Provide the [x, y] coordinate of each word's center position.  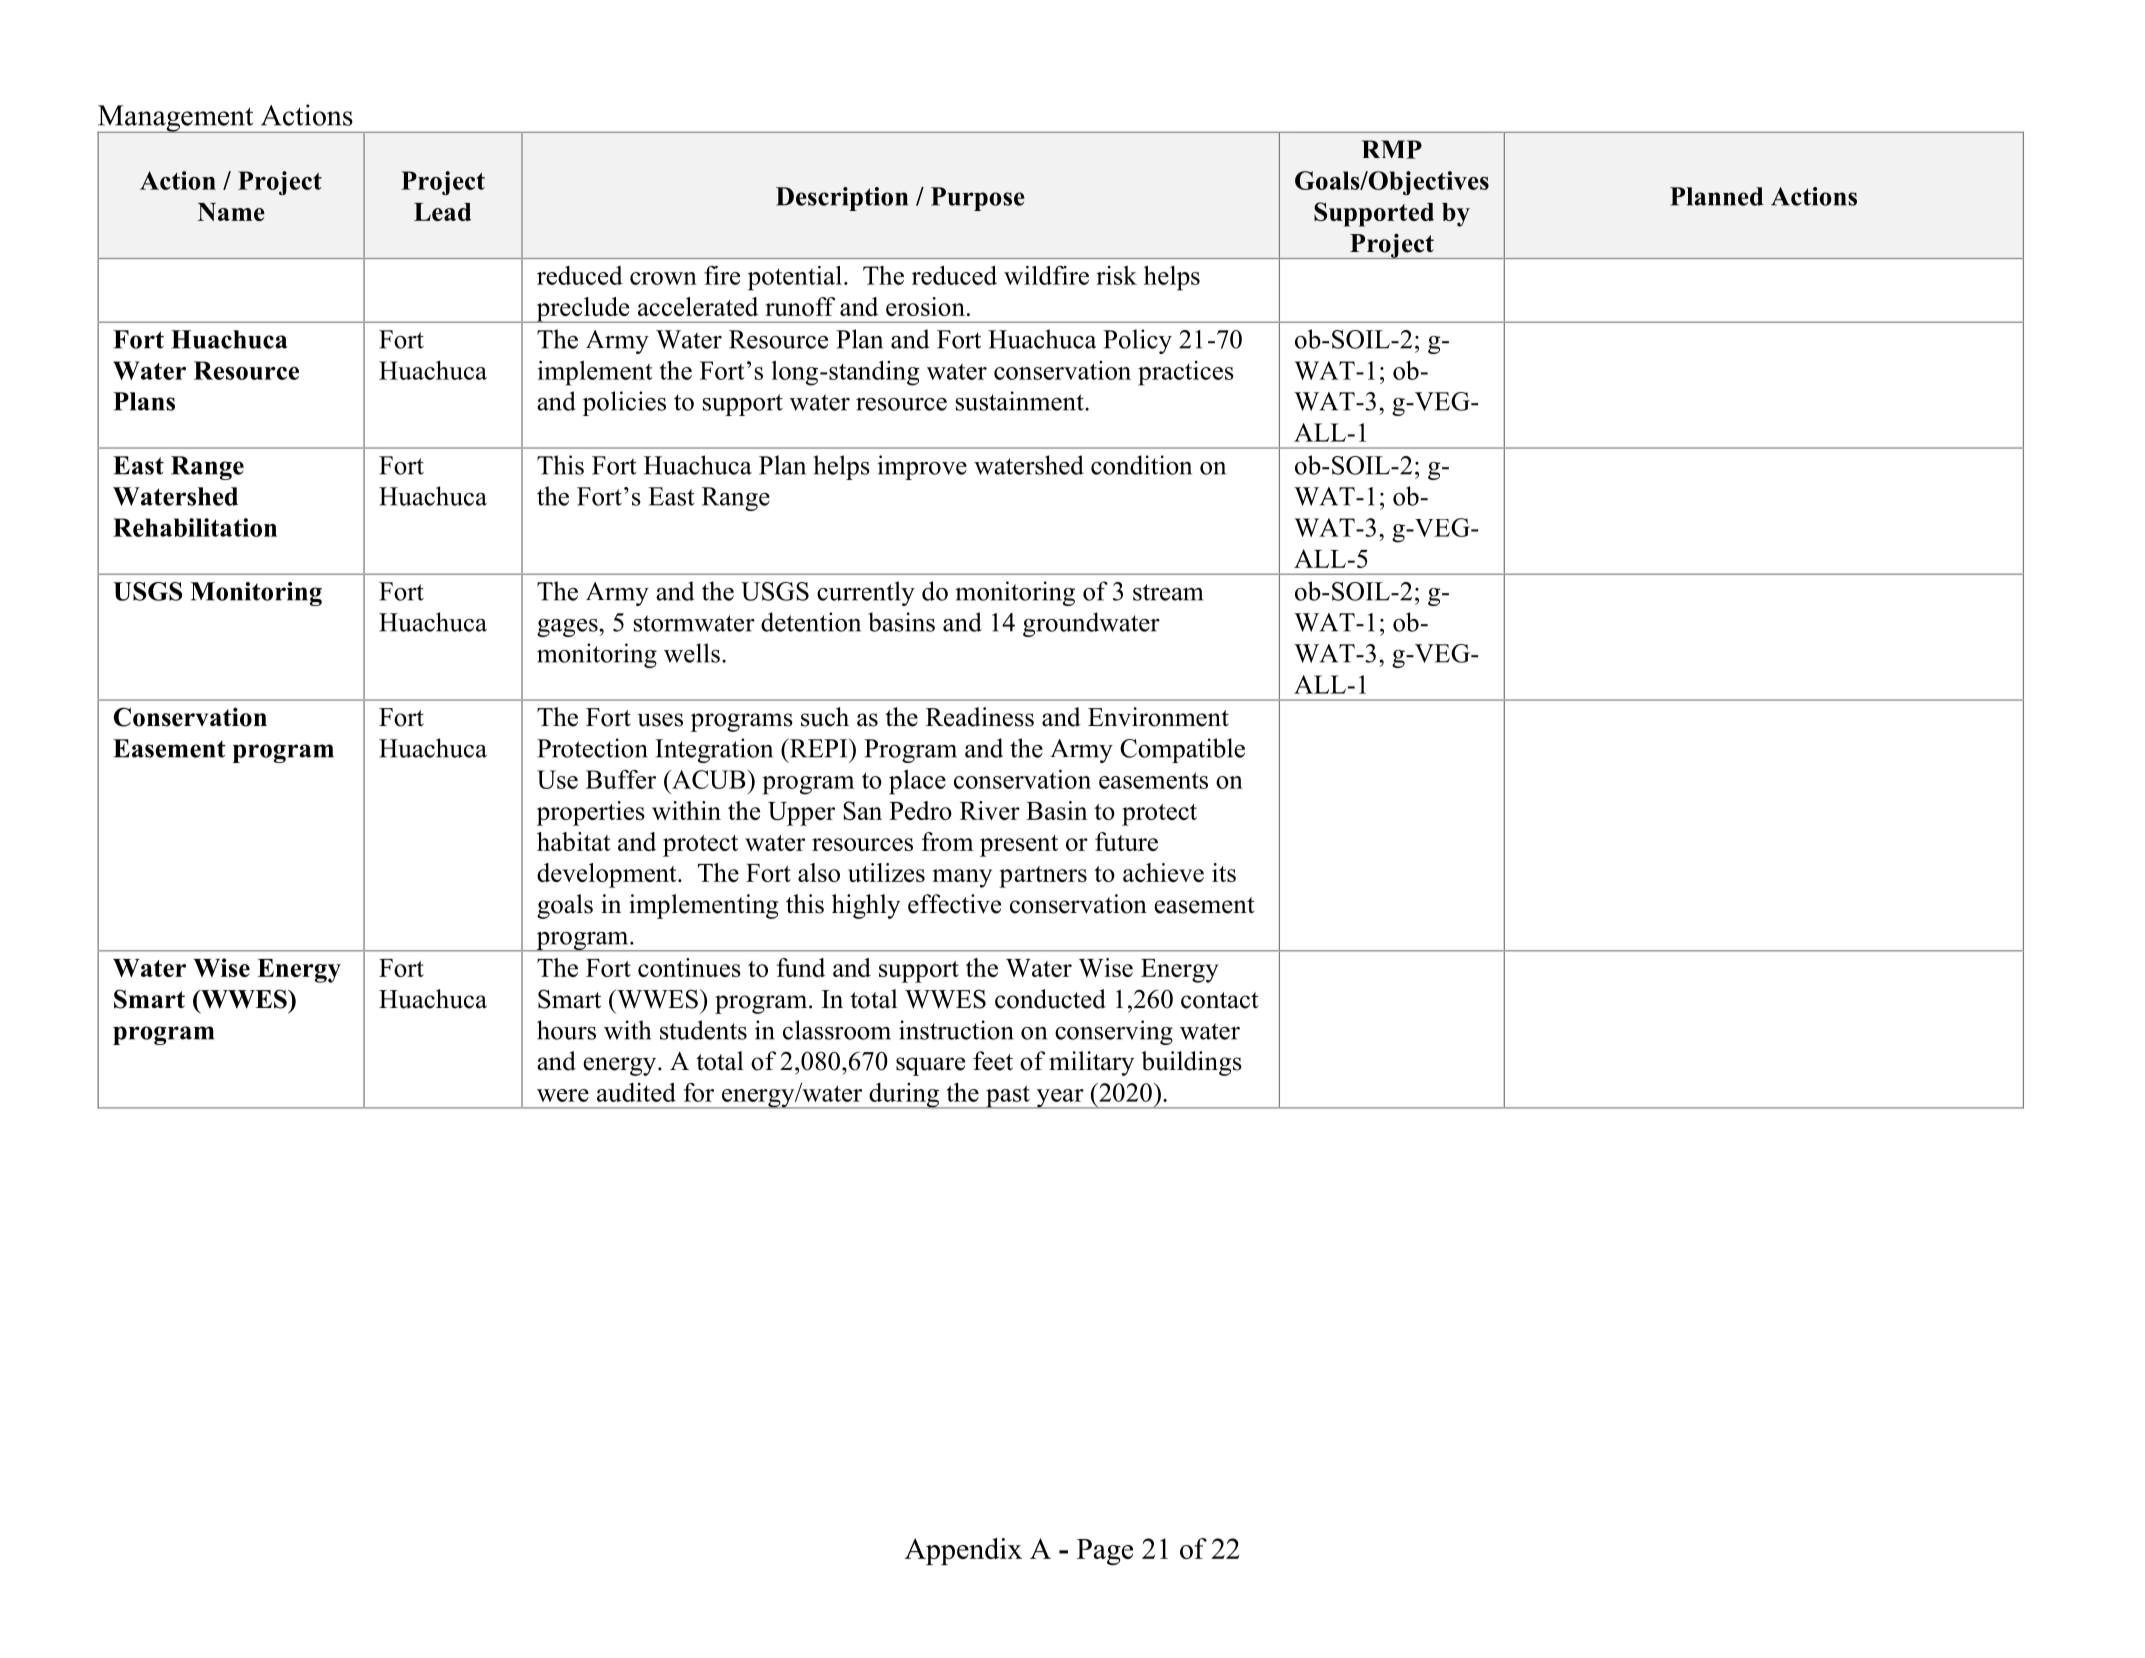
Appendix [963, 1551]
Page [1105, 1552]
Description [842, 199]
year [1060, 1099]
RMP [1392, 149]
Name [231, 212]
